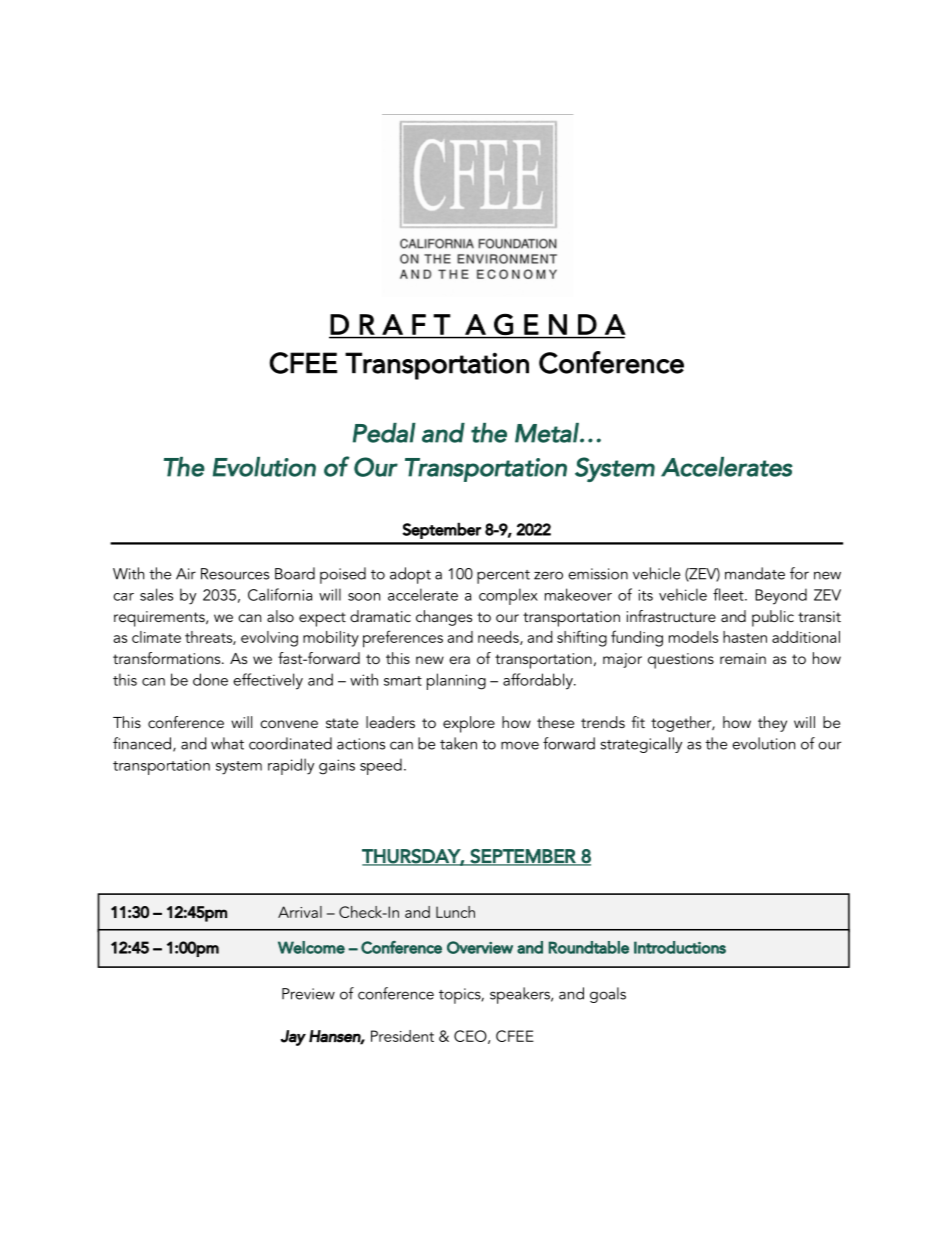 The height and width of the screenshot is (1233, 952). What do you see at coordinates (521, 995) in the screenshot?
I see `speakers` at bounding box center [521, 995].
